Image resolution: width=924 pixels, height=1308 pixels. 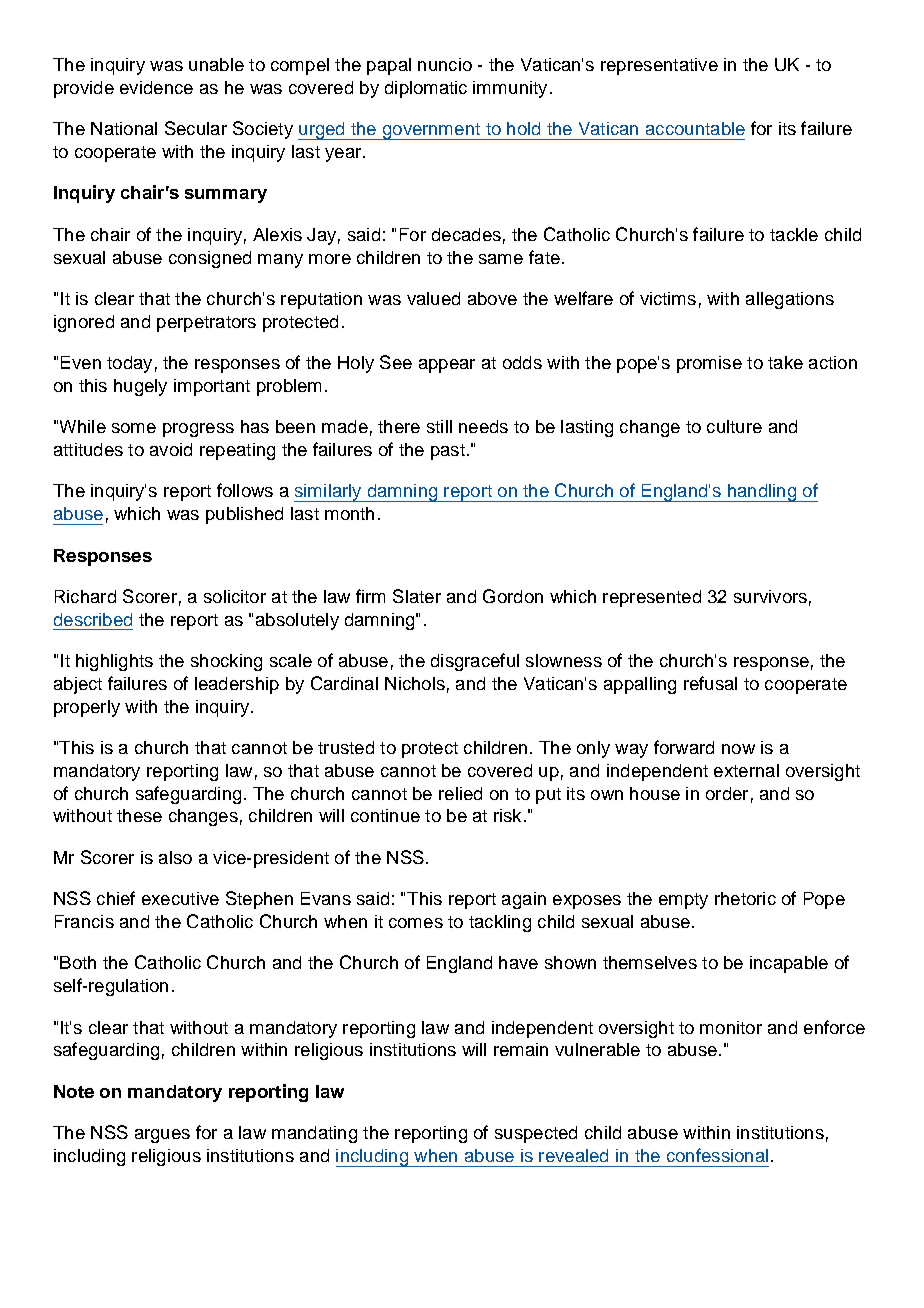 What do you see at coordinates (426, 89) in the screenshot?
I see `diplomatic` at bounding box center [426, 89].
